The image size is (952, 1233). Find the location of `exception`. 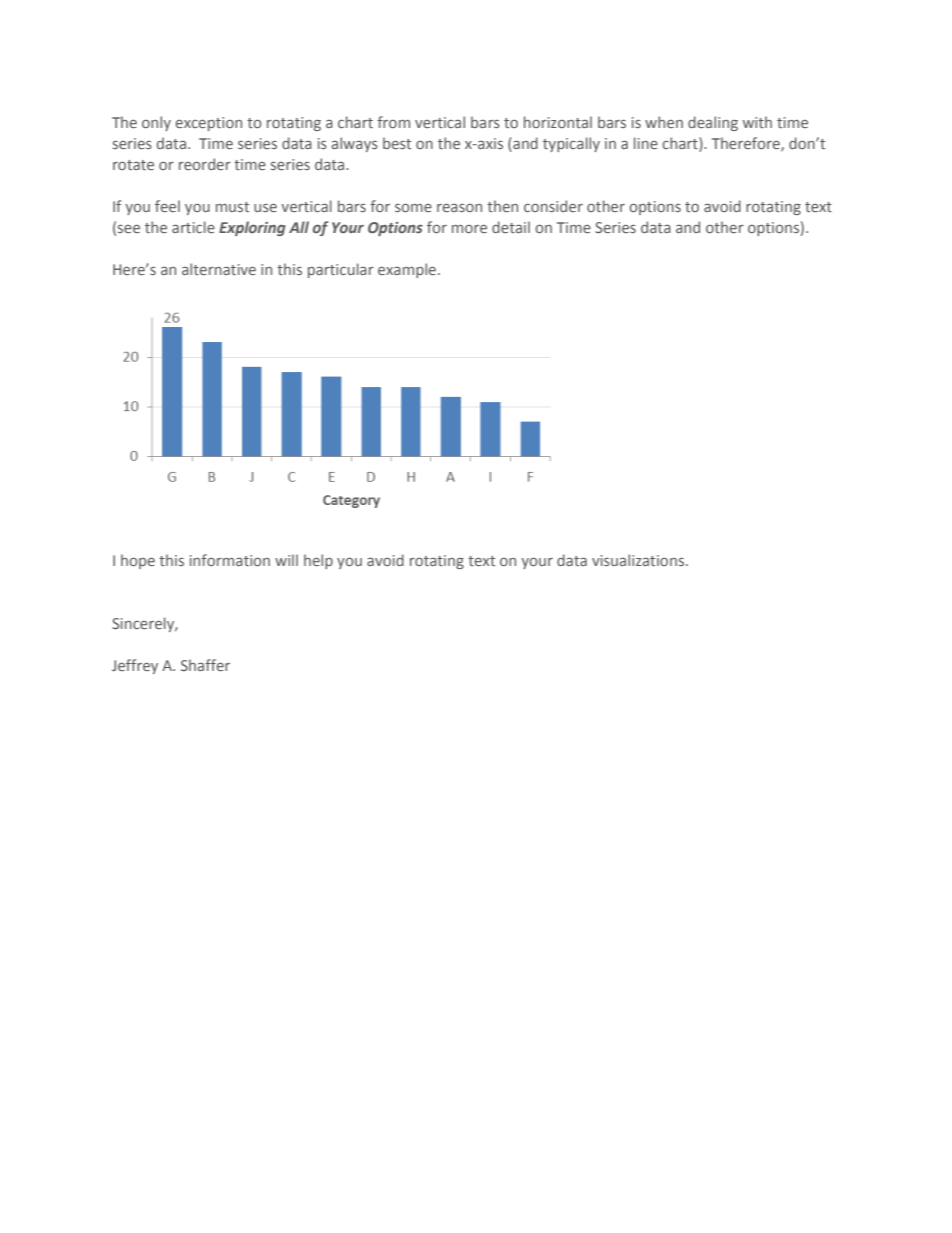

exception is located at coordinates (209, 124).
